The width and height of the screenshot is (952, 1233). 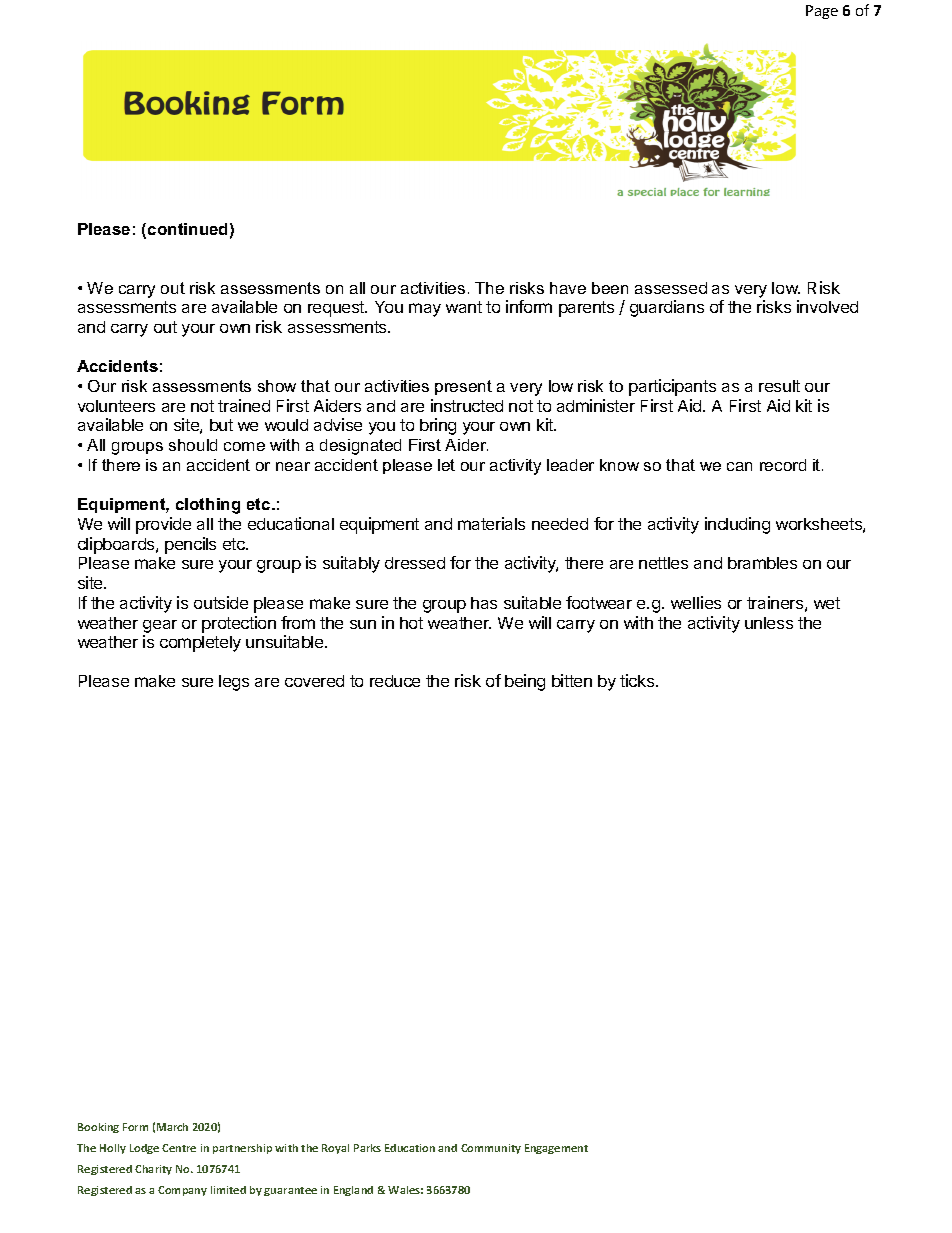 What do you see at coordinates (568, 288) in the screenshot?
I see `have` at bounding box center [568, 288].
